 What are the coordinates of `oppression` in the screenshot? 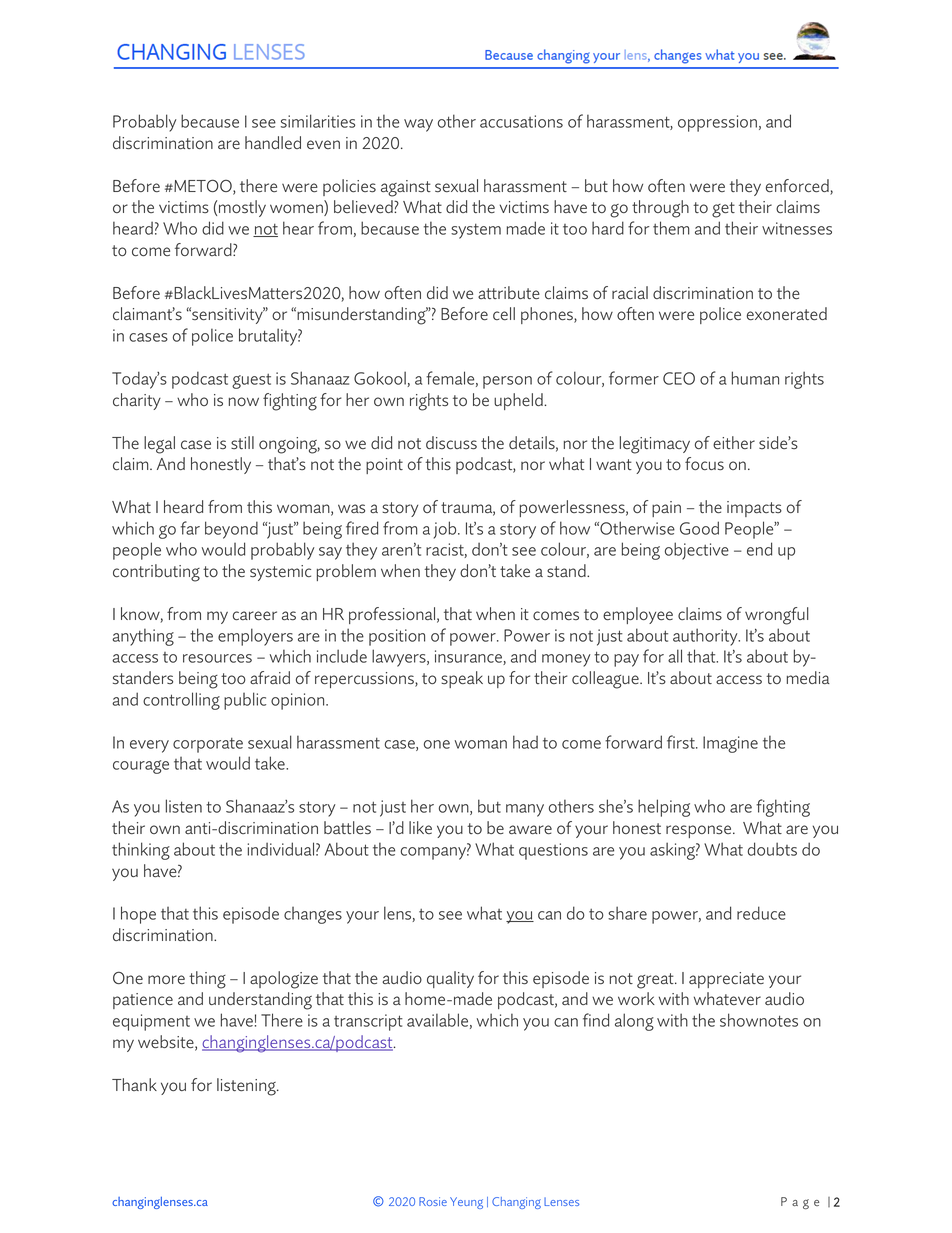 It's located at (717, 123).
